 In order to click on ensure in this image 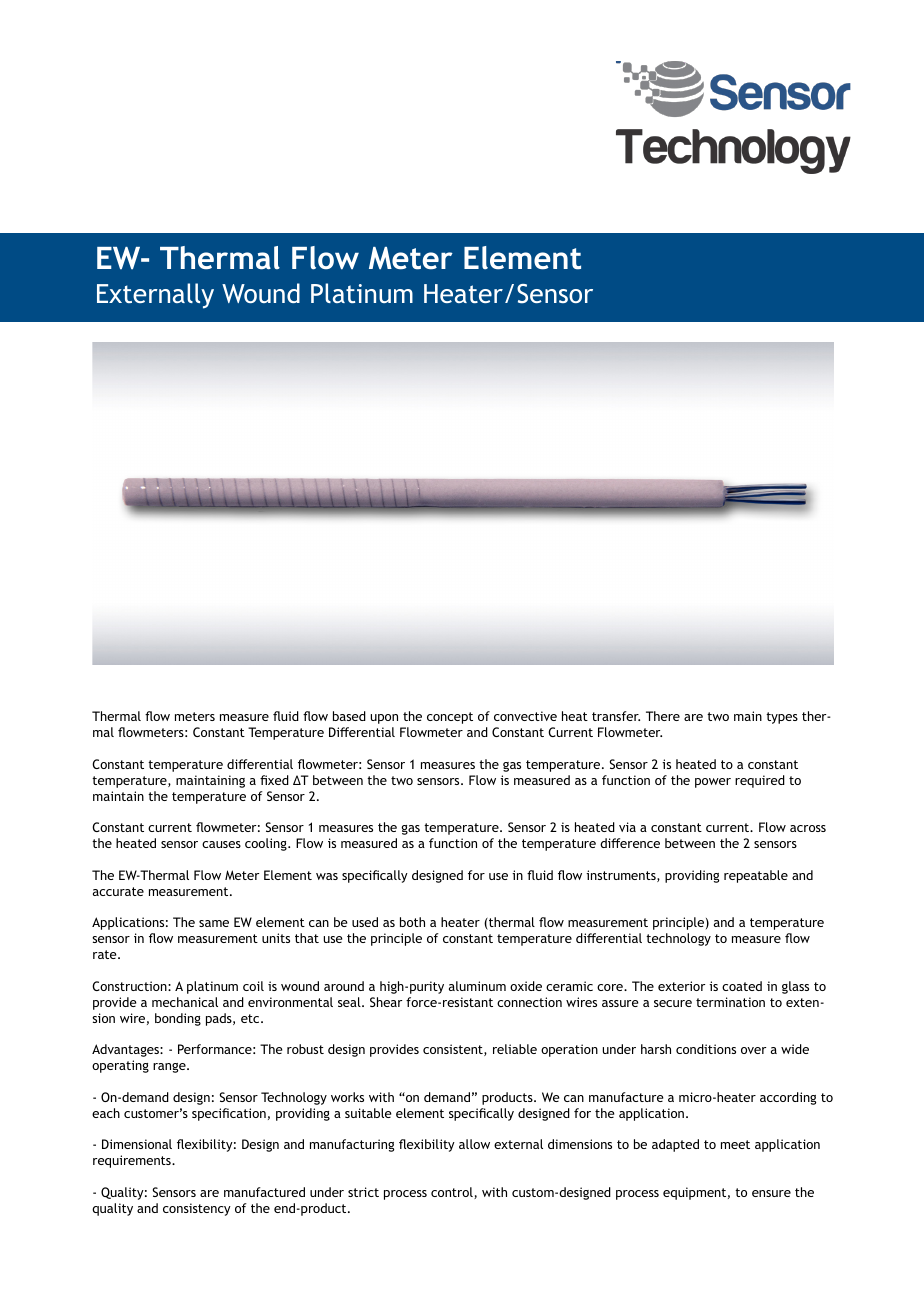, I will do `click(771, 1193)`.
